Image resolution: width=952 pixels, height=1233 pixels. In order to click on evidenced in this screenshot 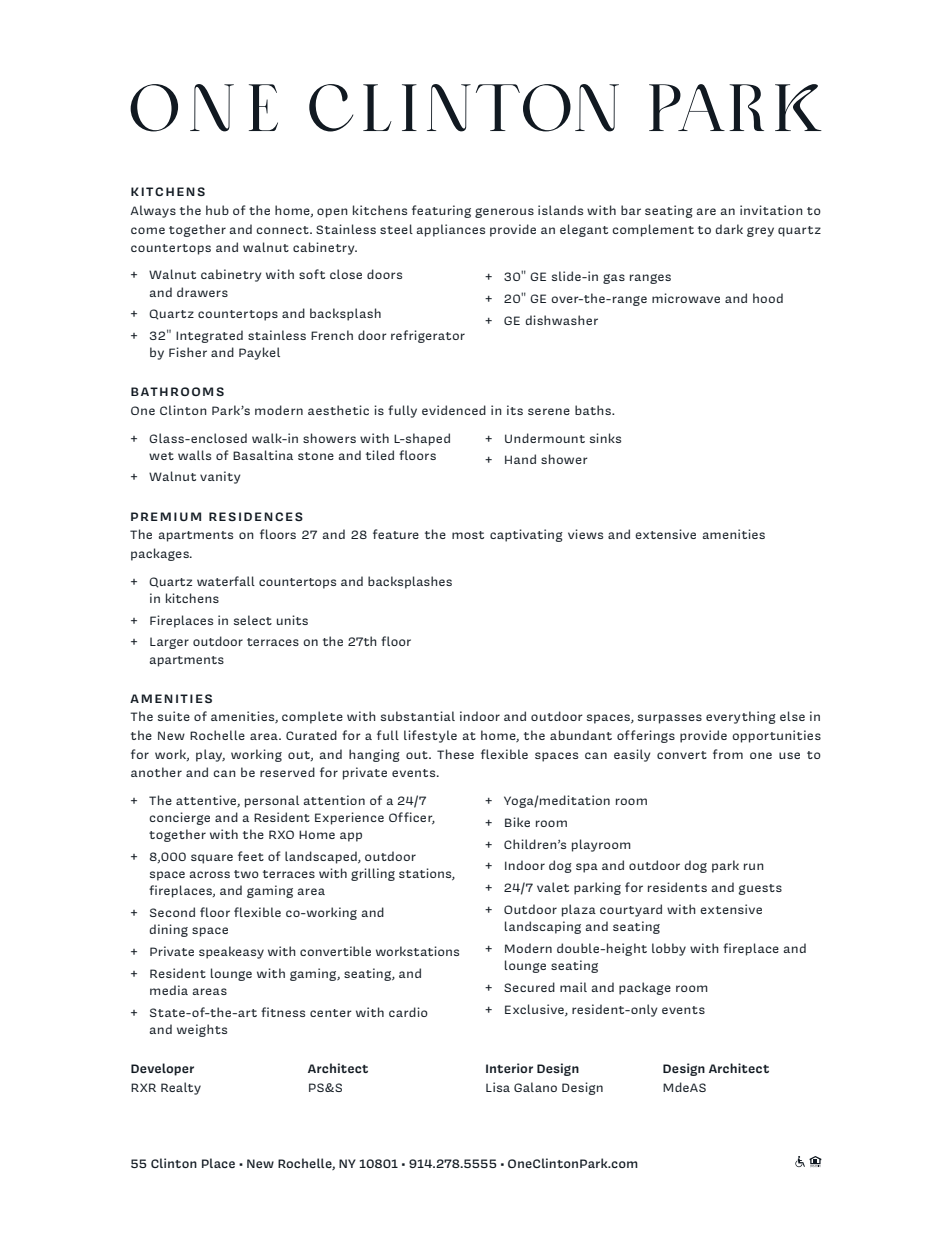, I will do `click(454, 410)`.
